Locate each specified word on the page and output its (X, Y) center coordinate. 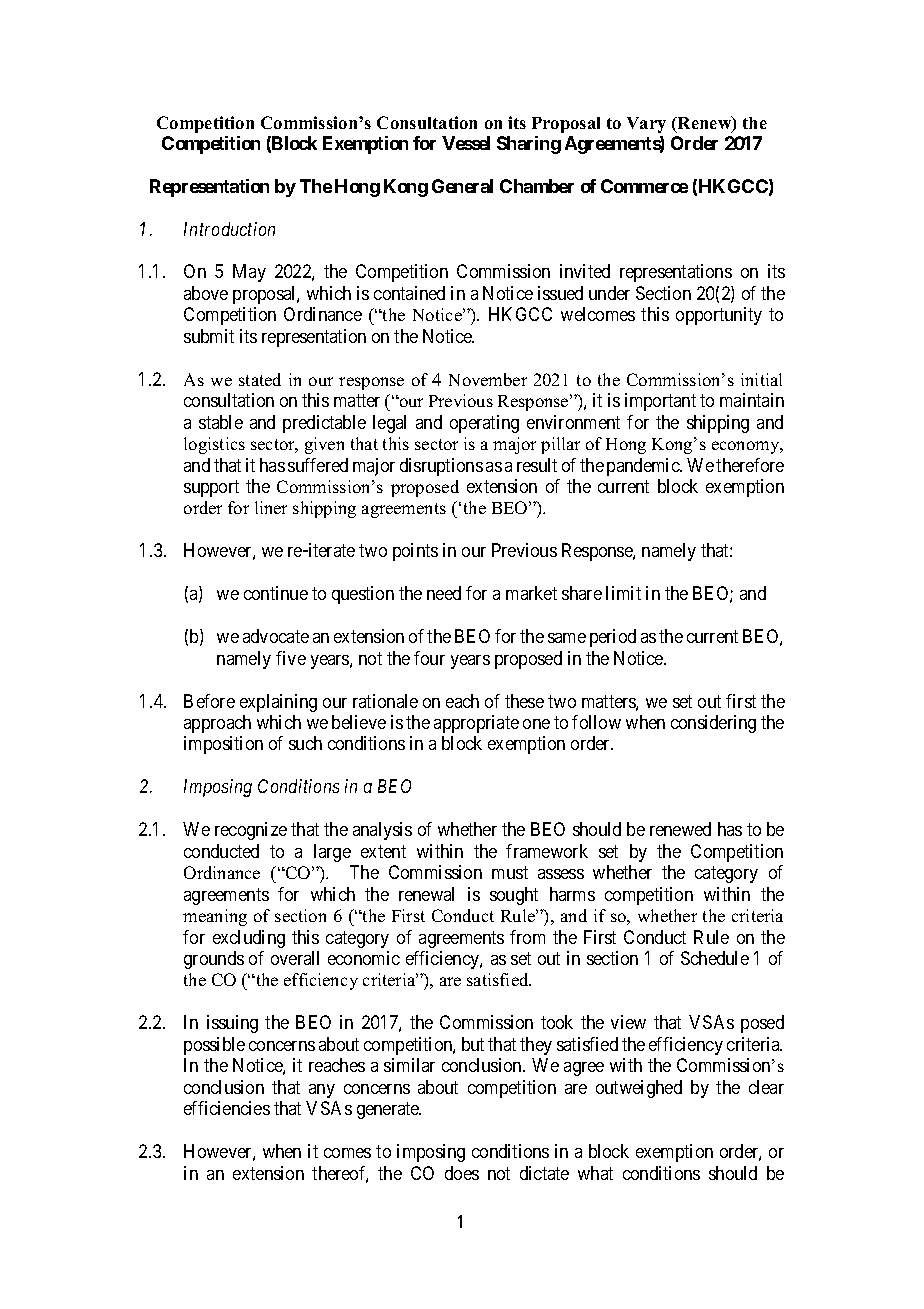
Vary (646, 125)
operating (484, 424)
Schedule (715, 958)
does (462, 1173)
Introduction (229, 229)
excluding (249, 939)
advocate (276, 636)
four (429, 658)
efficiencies (227, 1108)
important (660, 402)
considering (713, 724)
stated (260, 379)
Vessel (466, 143)
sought (514, 896)
